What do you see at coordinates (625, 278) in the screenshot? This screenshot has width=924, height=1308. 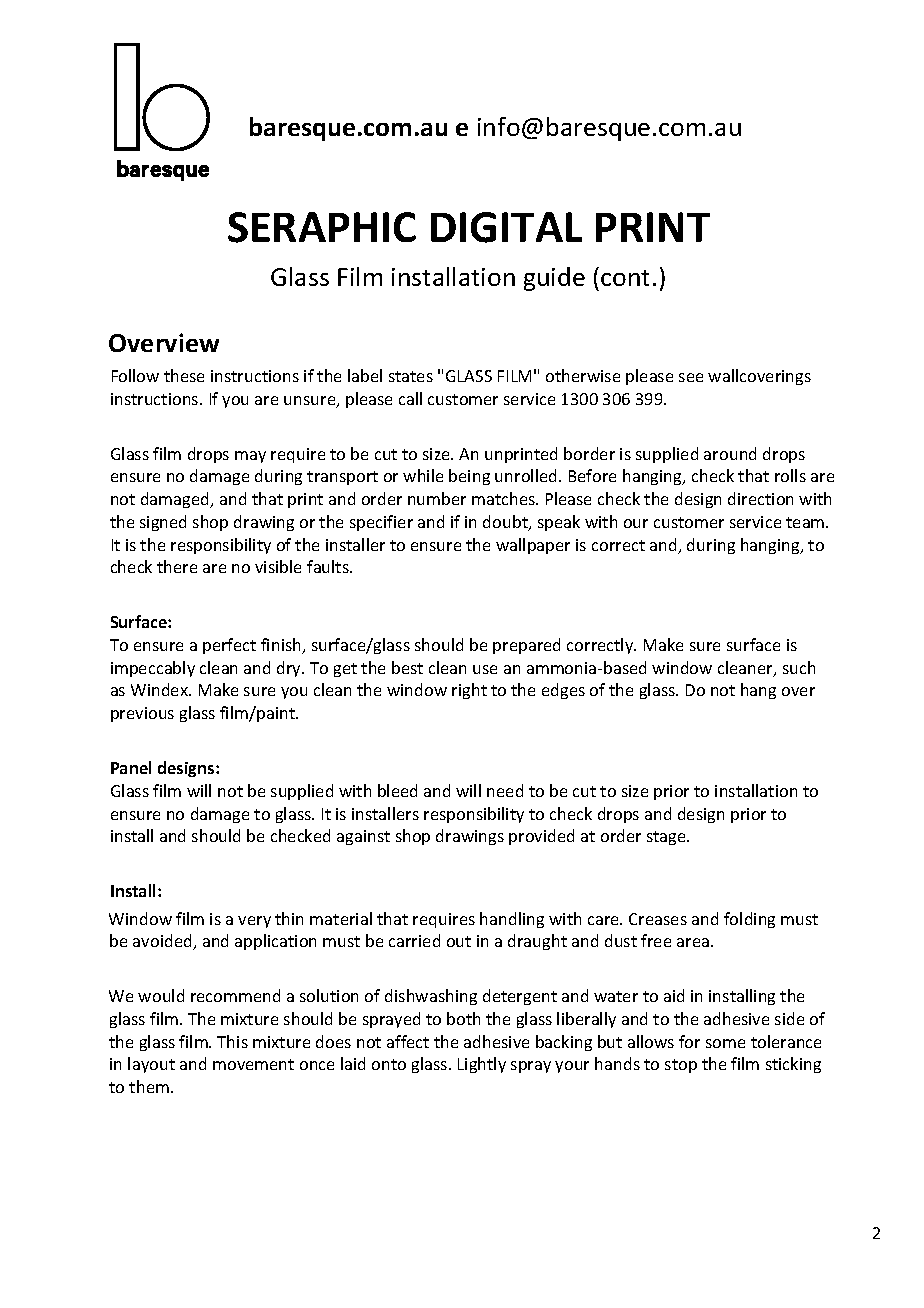 I see `cont` at bounding box center [625, 278].
